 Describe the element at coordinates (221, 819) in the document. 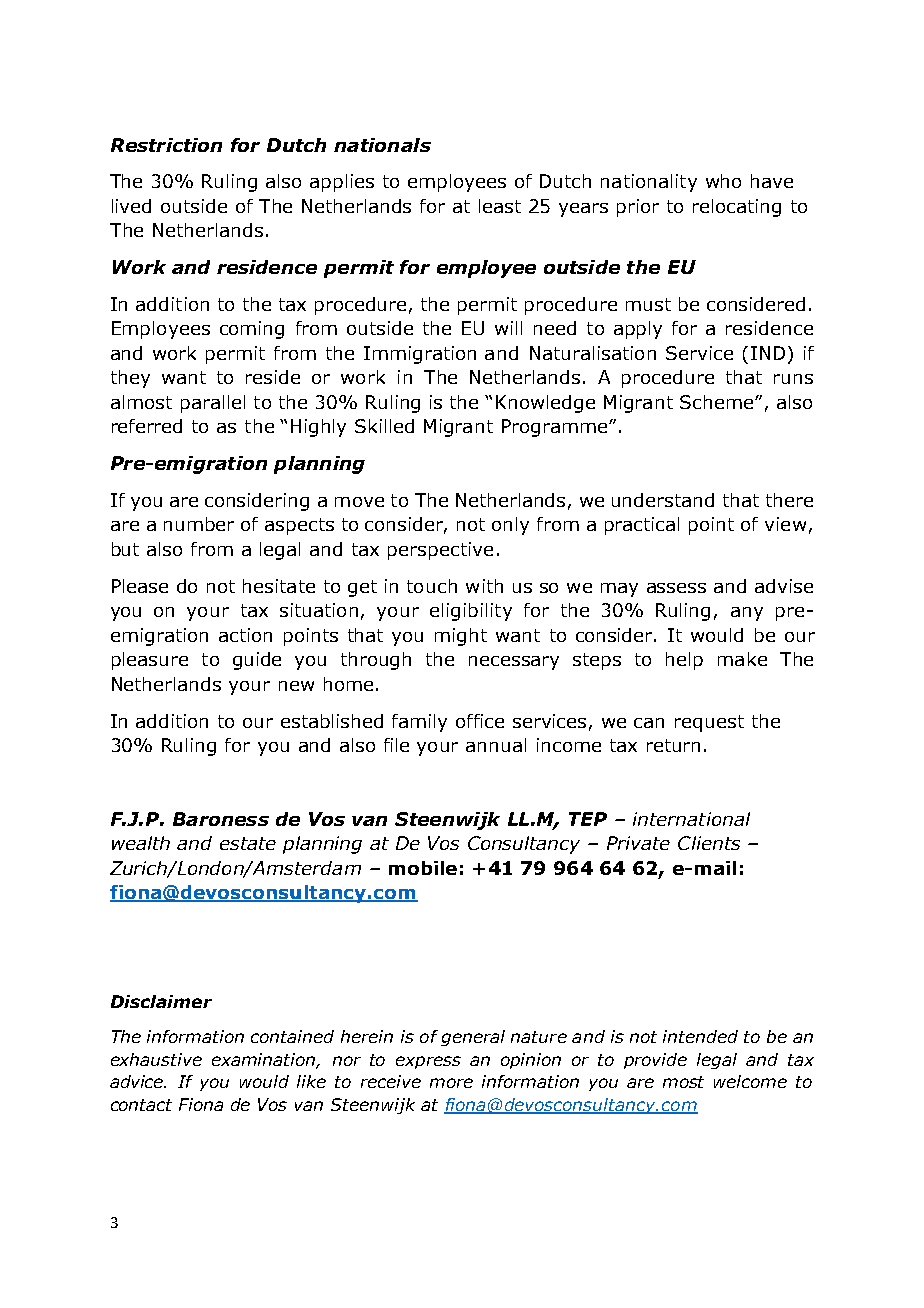

I see `Baroness` at that location.
